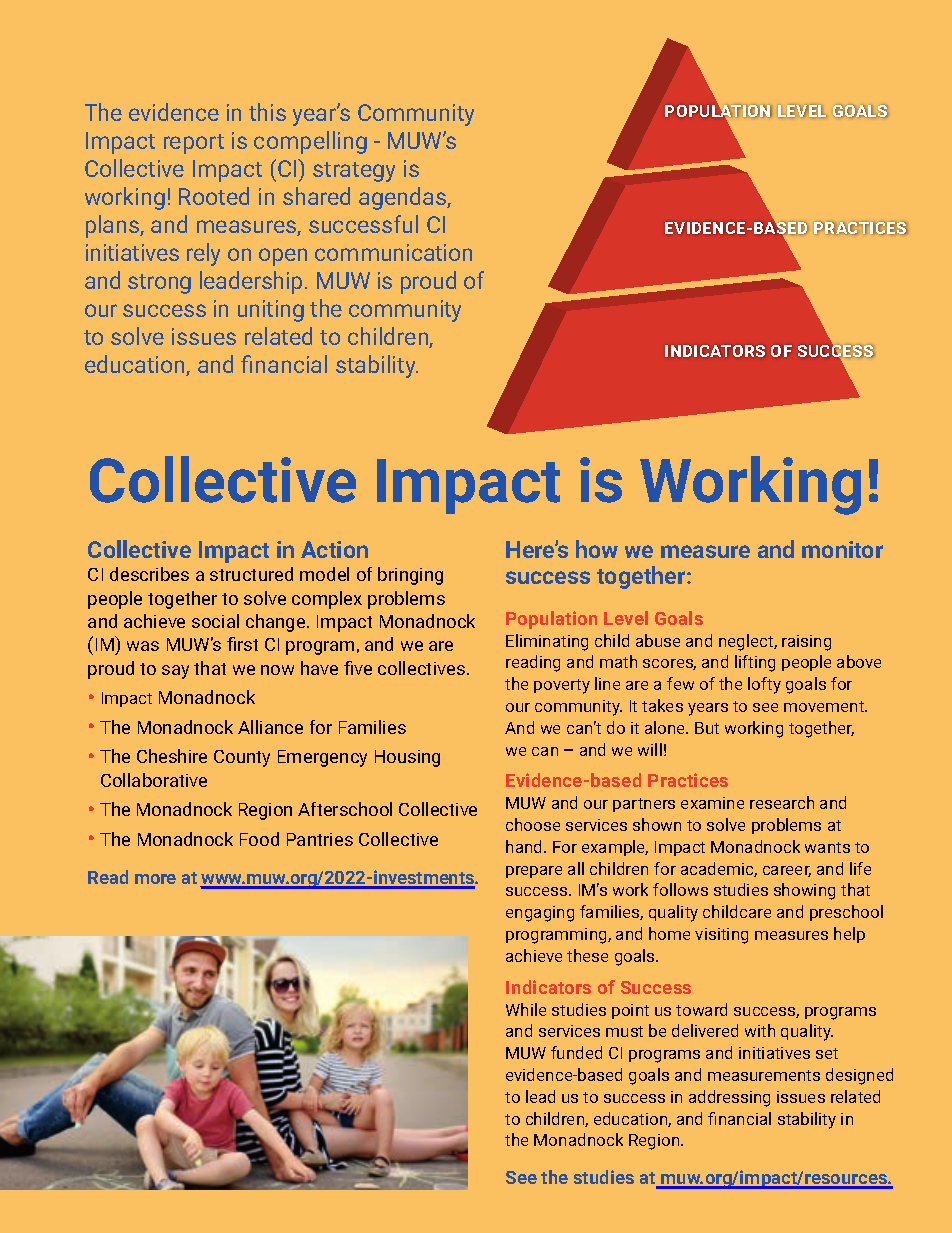 Image resolution: width=952 pixels, height=1233 pixels. Describe the element at coordinates (806, 643) in the screenshot. I see `raising` at that location.
